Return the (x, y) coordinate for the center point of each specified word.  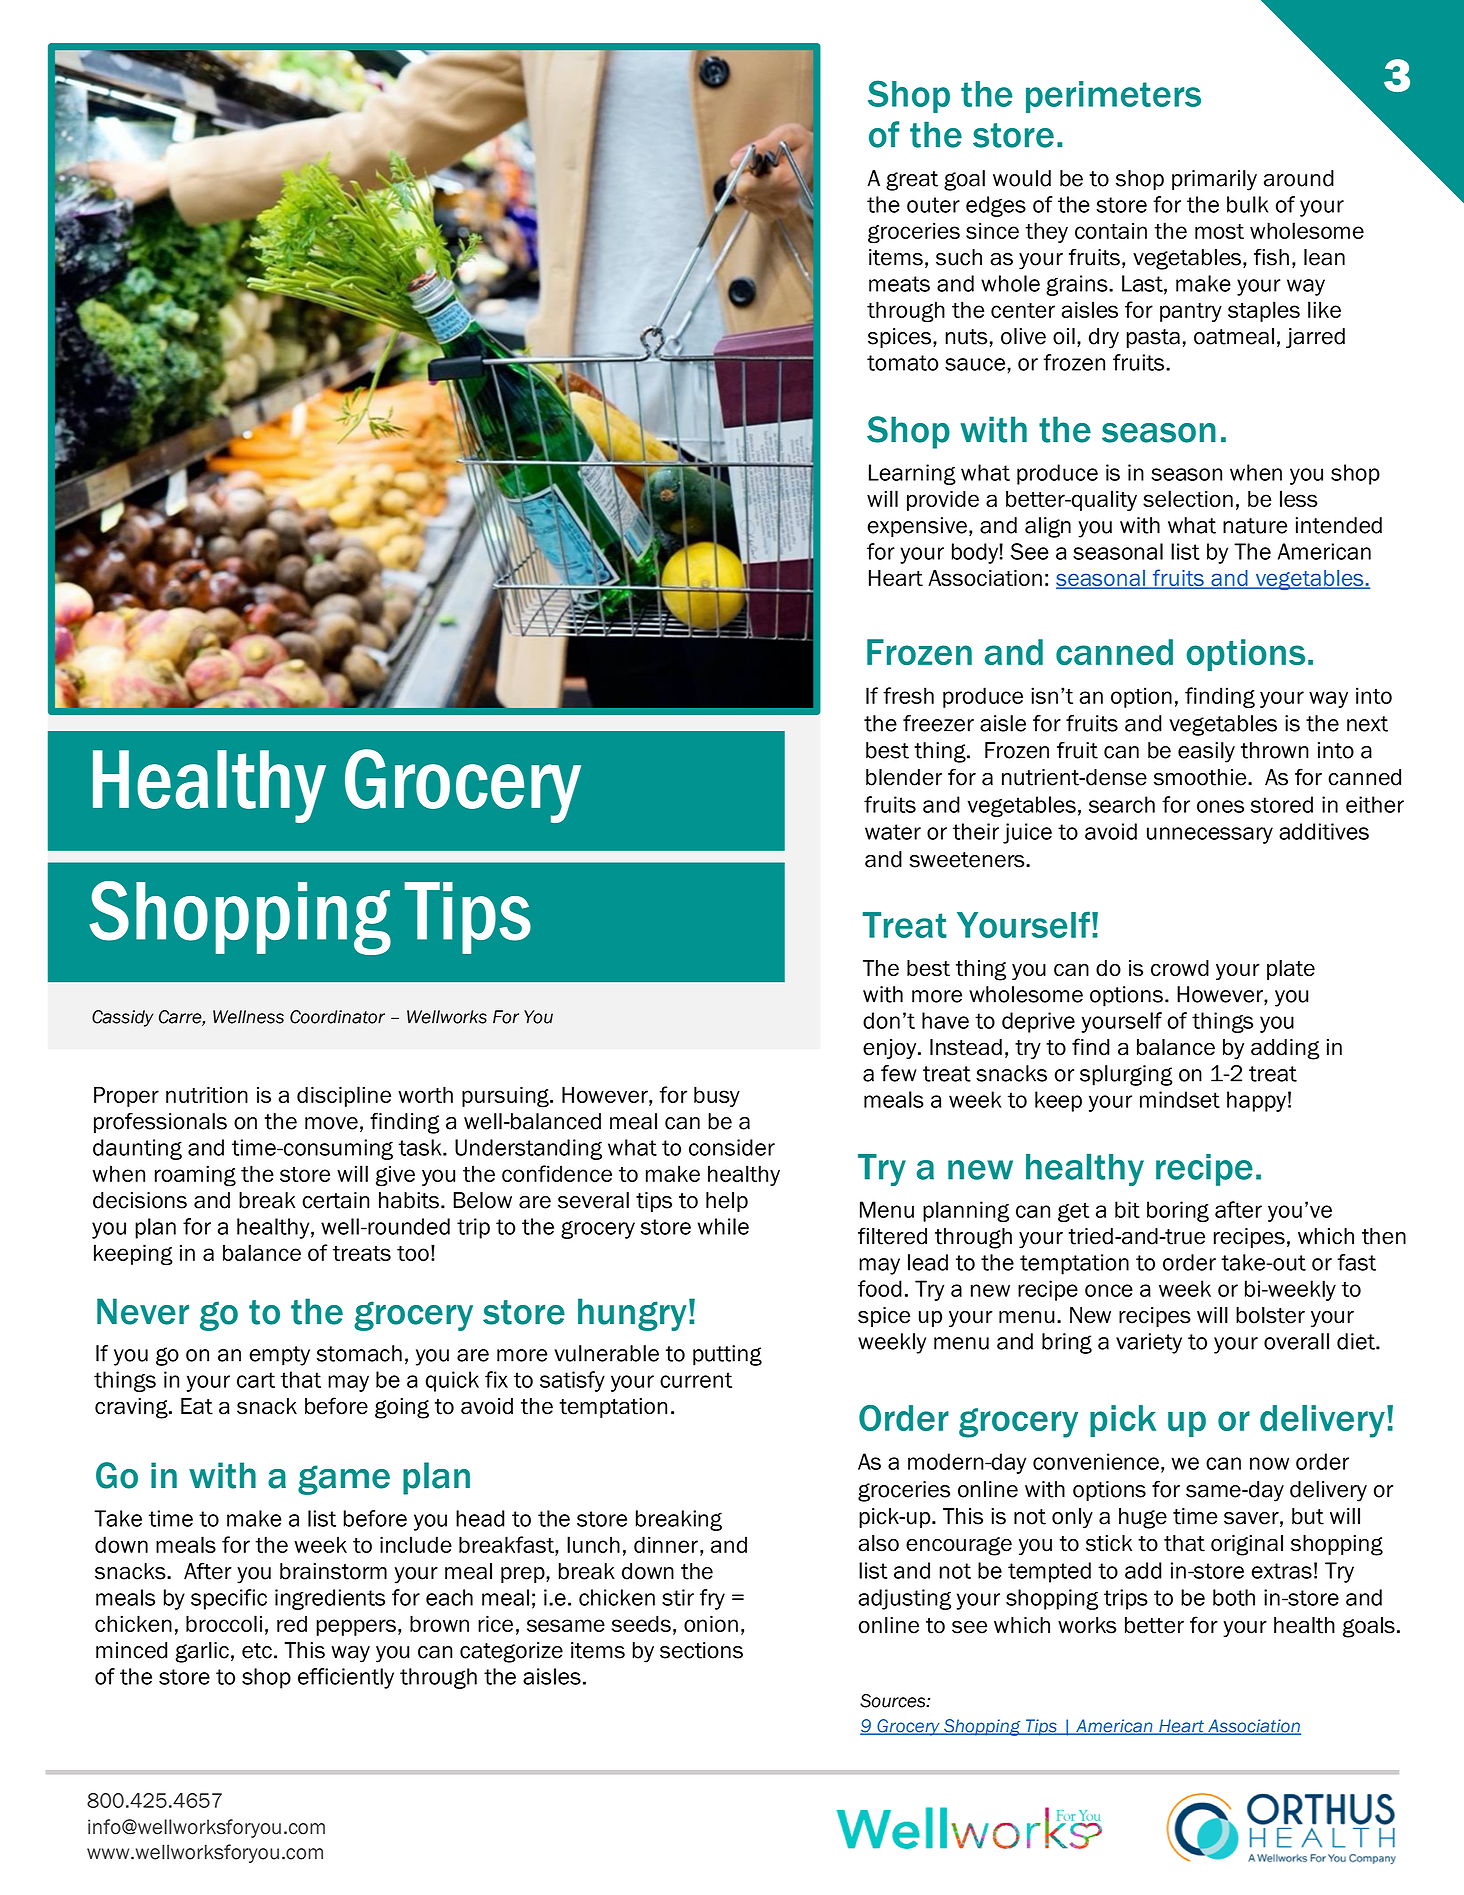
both (1234, 1597)
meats (899, 284)
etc (257, 1651)
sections (701, 1650)
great (912, 181)
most (1219, 231)
